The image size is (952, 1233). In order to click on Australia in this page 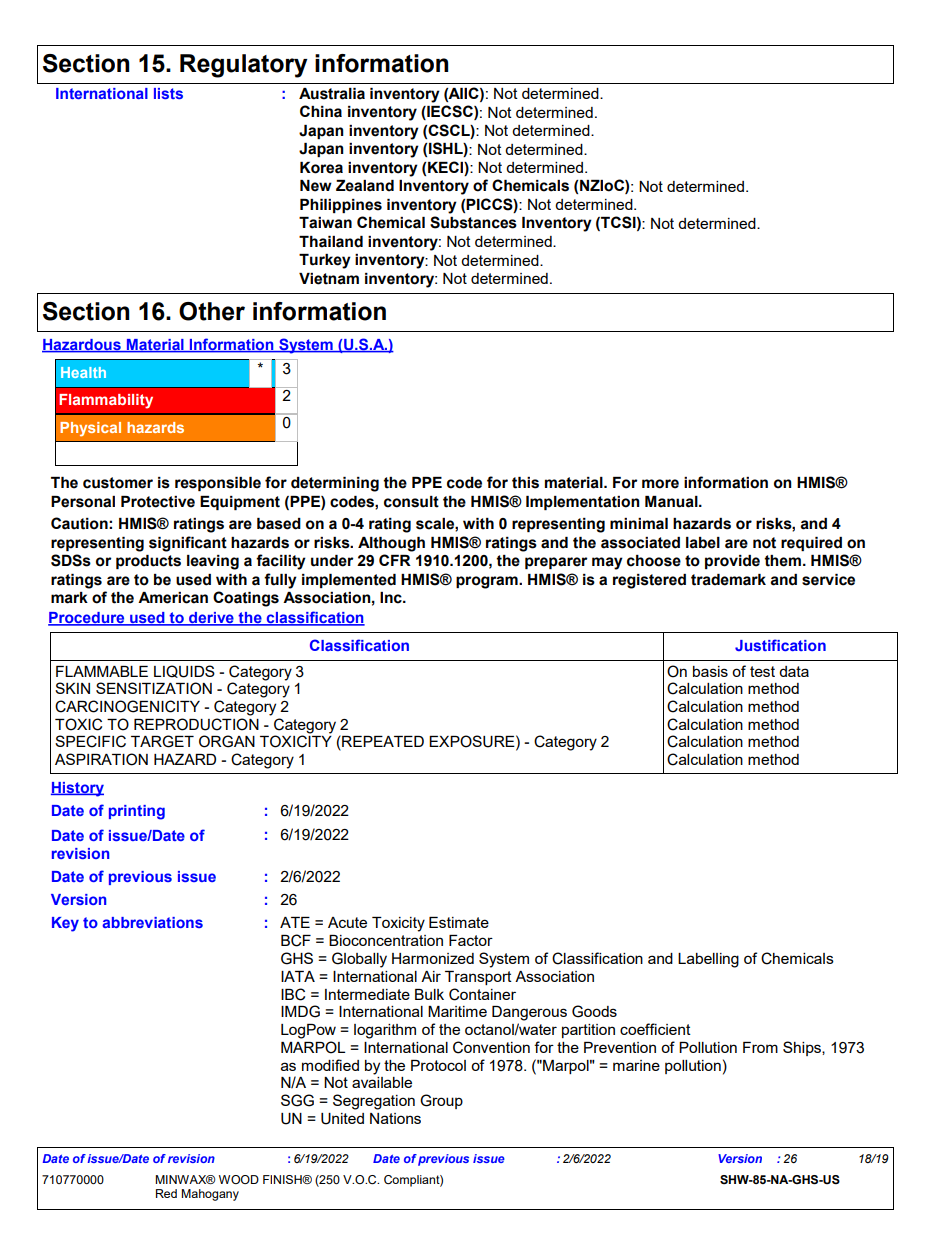, I will do `click(332, 94)`.
